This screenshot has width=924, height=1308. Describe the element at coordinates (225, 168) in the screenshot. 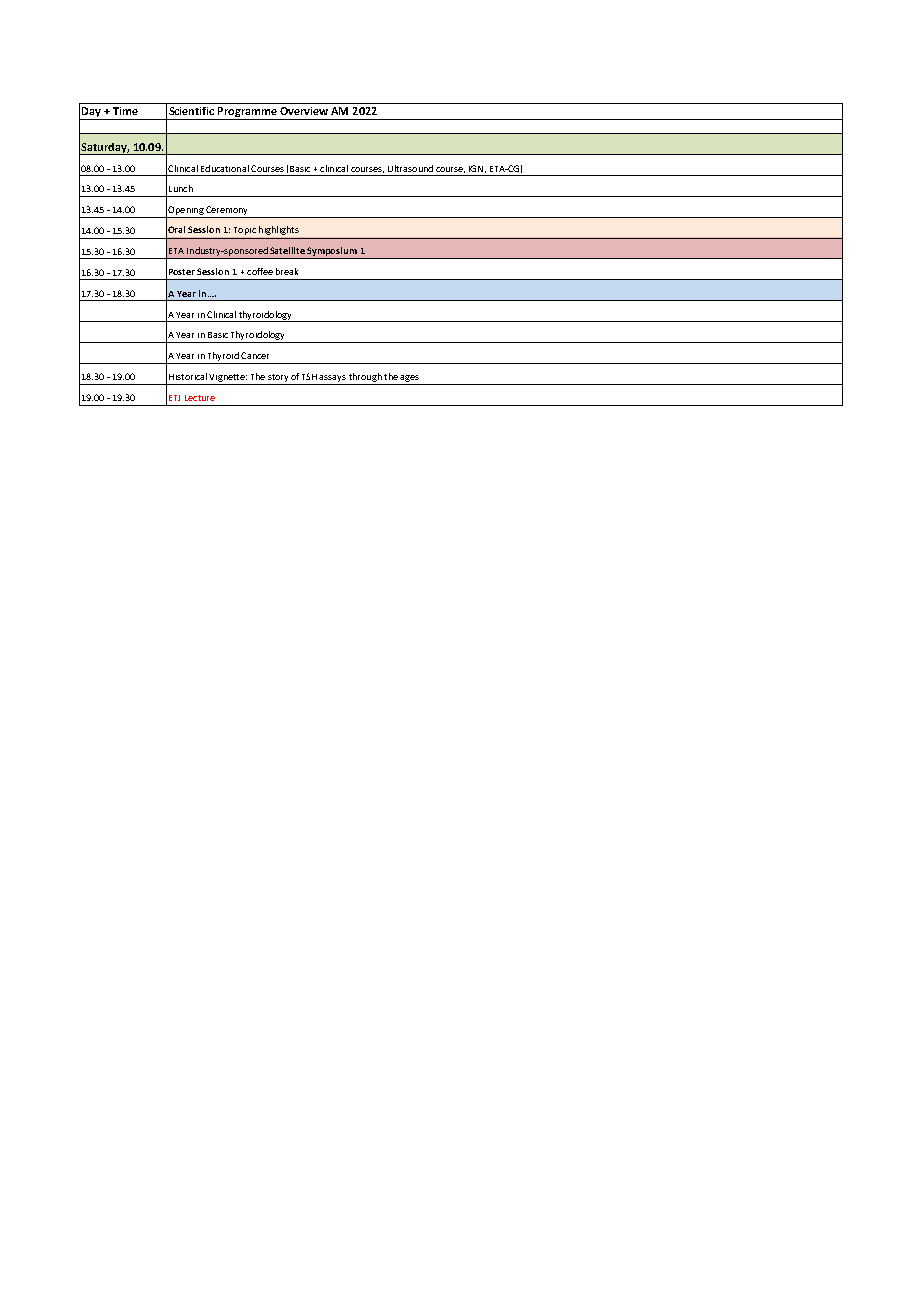

I see `Educational` at that location.
